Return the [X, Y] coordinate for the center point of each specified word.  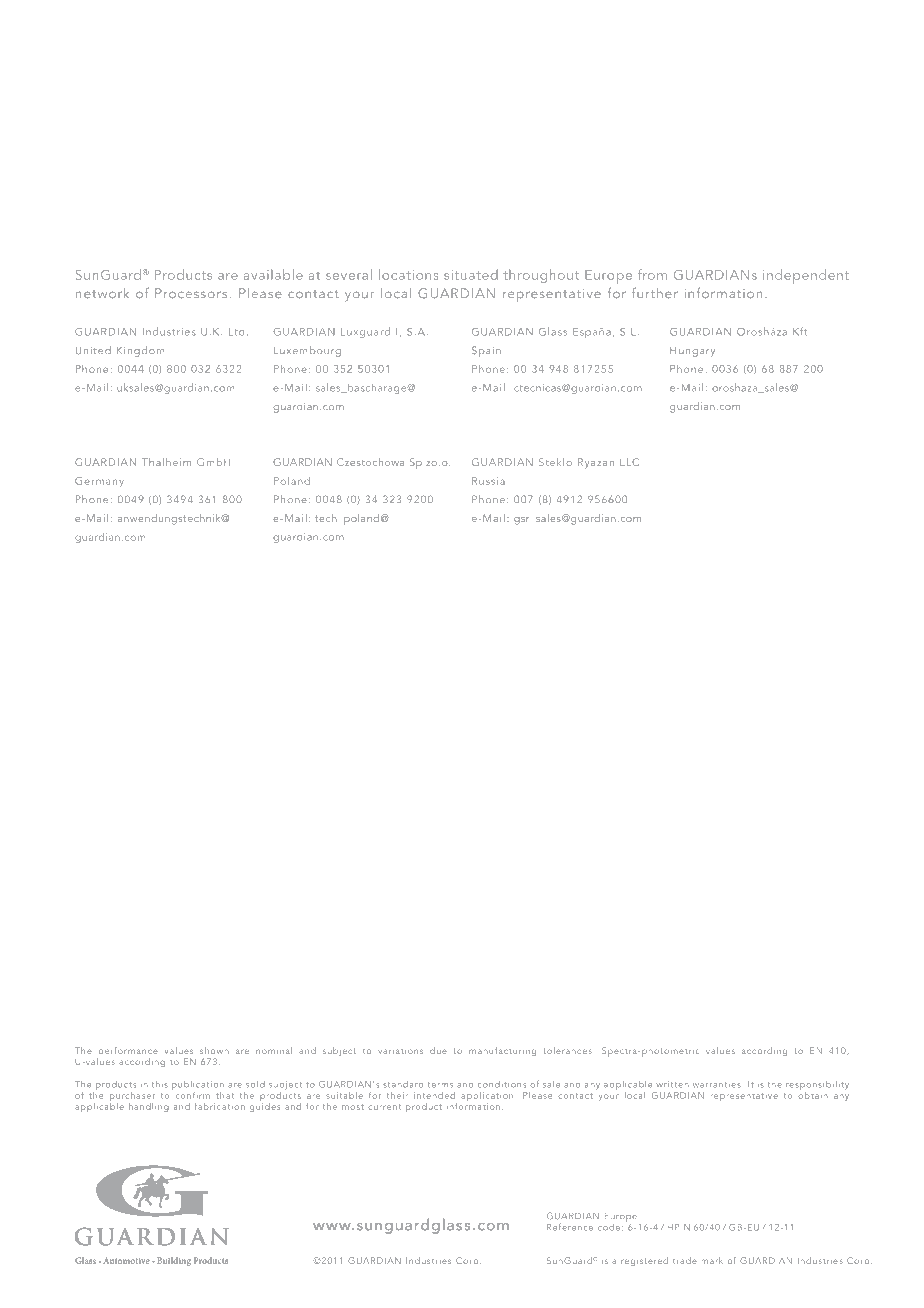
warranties [717, 1085]
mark [712, 1260]
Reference [570, 1227]
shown [214, 1050]
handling [149, 1107]
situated [471, 274]
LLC [629, 462]
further [655, 292]
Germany [99, 482]
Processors [191, 293]
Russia [488, 481]
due [438, 1050]
